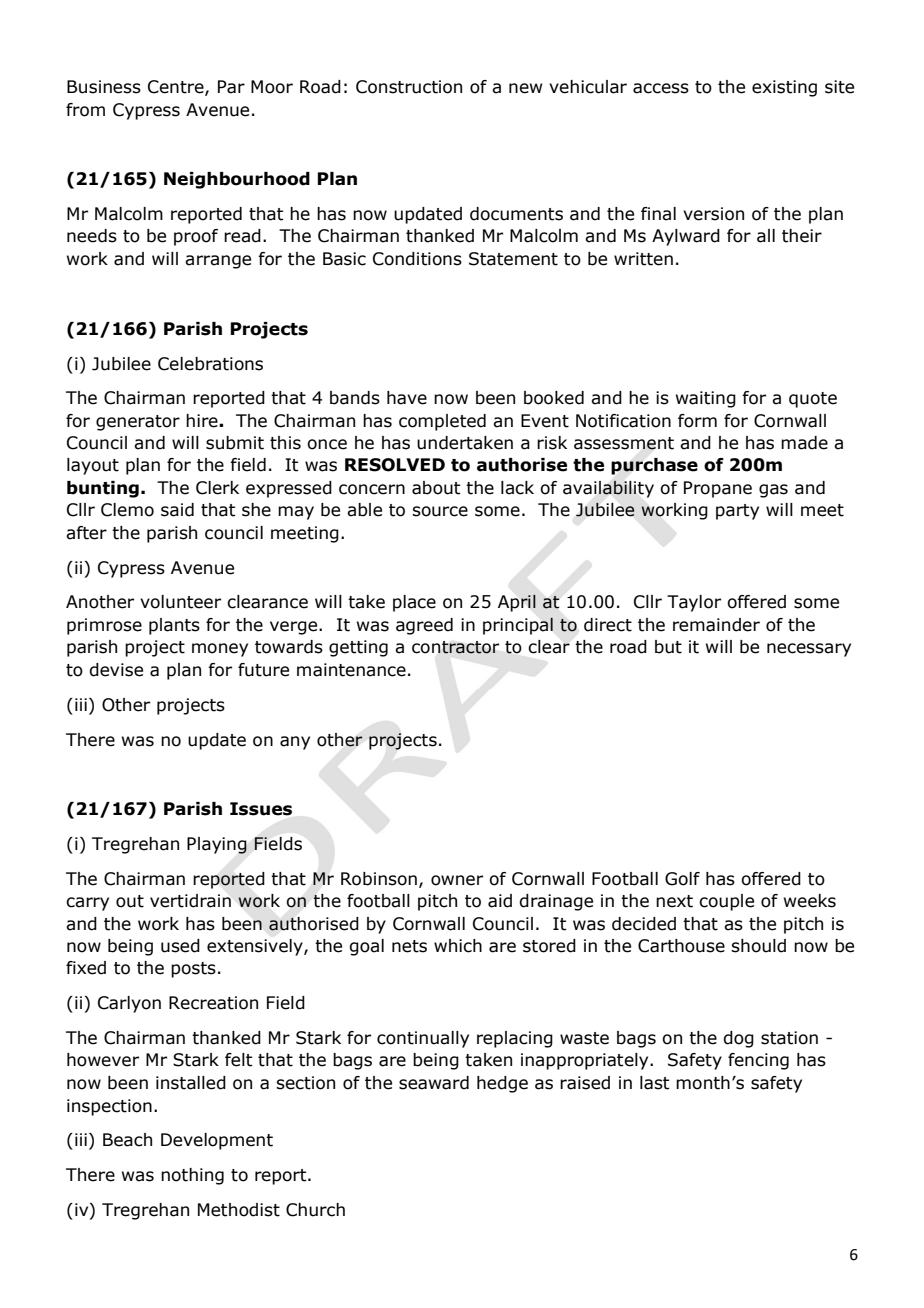 Image resolution: width=924 pixels, height=1308 pixels. Describe the element at coordinates (758, 1061) in the image. I see `fencing` at that location.
